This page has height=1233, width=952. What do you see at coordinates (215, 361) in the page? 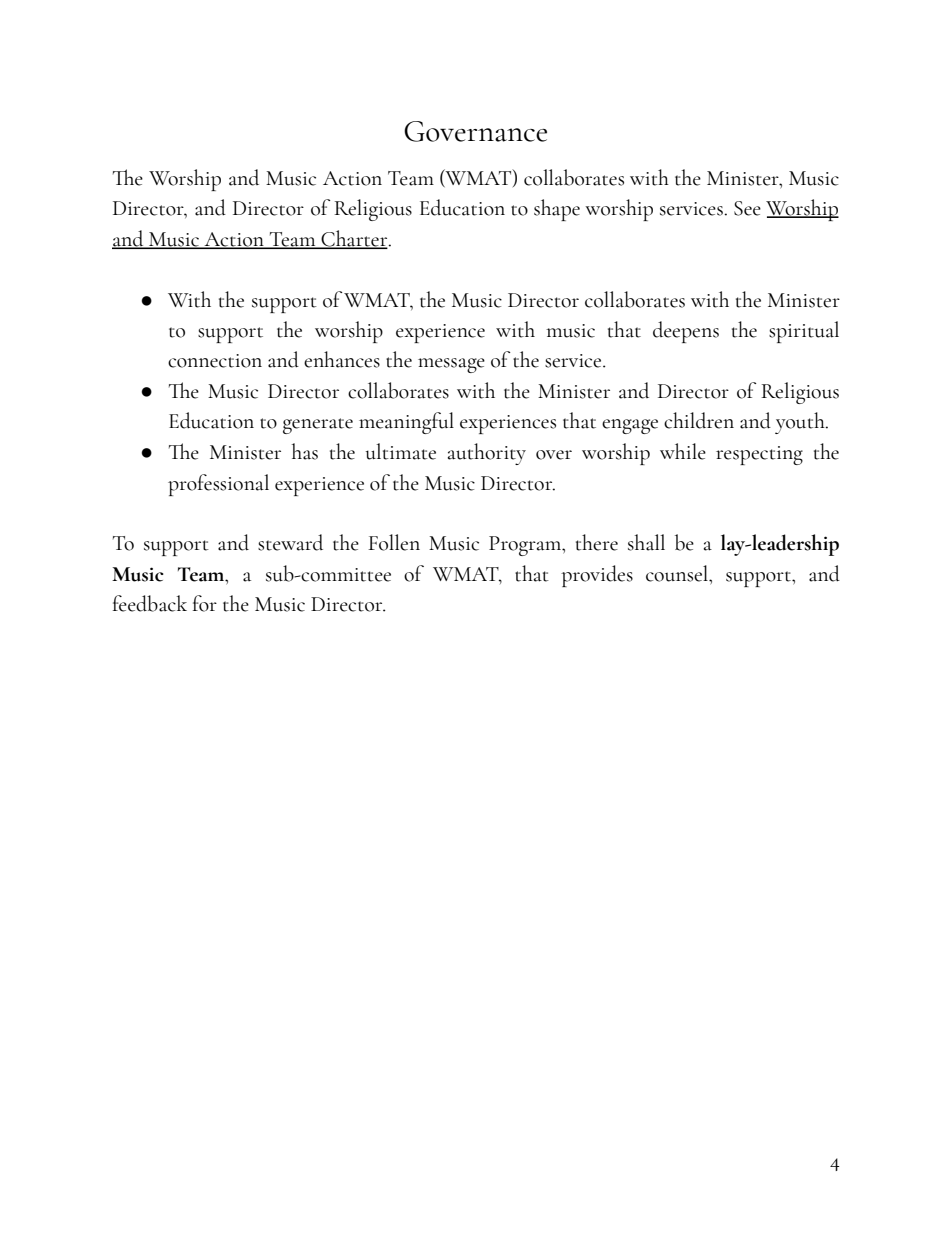
I see `connection` at bounding box center [215, 361].
